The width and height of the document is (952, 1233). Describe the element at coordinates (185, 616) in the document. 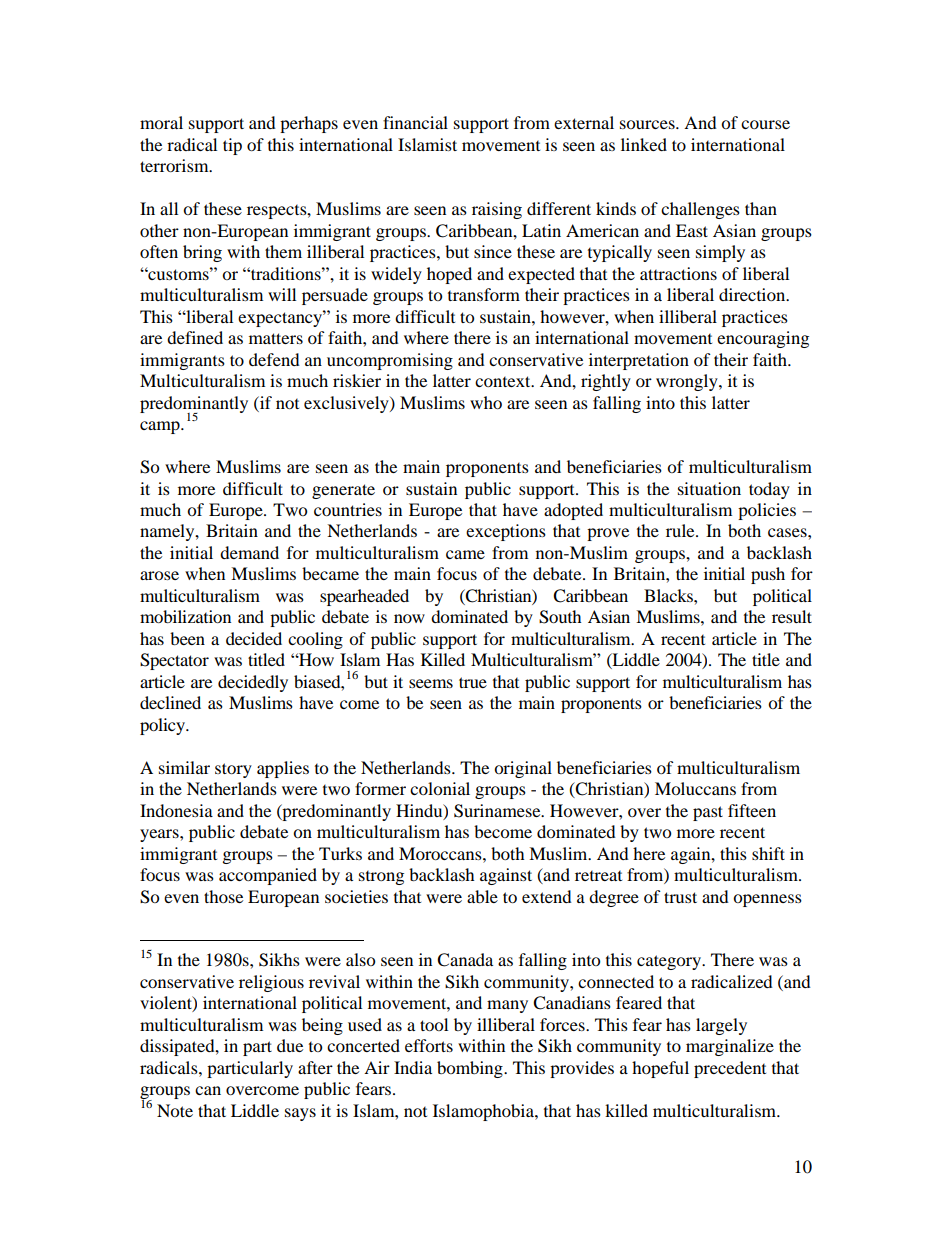

I see `mobilization` at that location.
